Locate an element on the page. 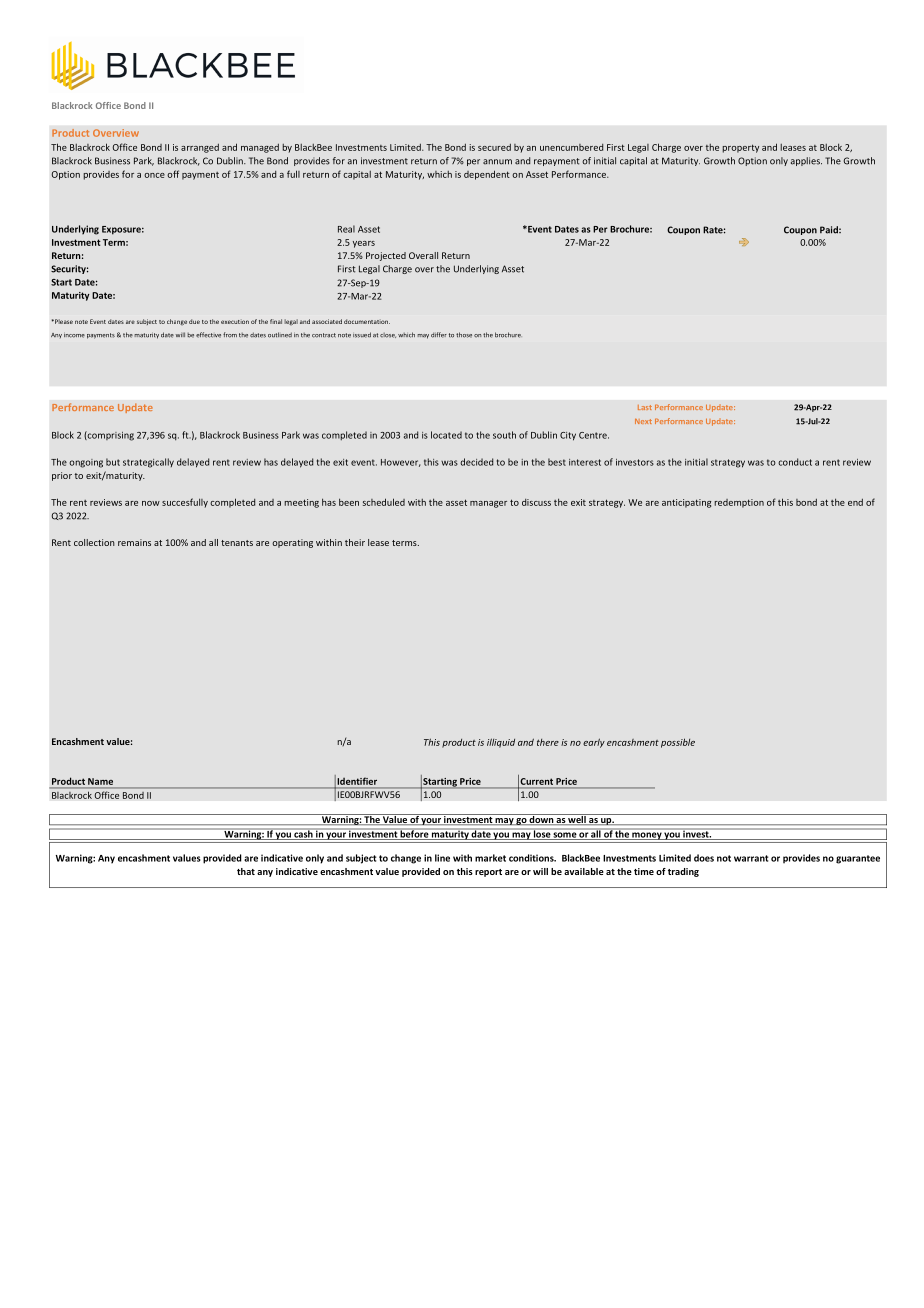  manager is located at coordinates (488, 504).
